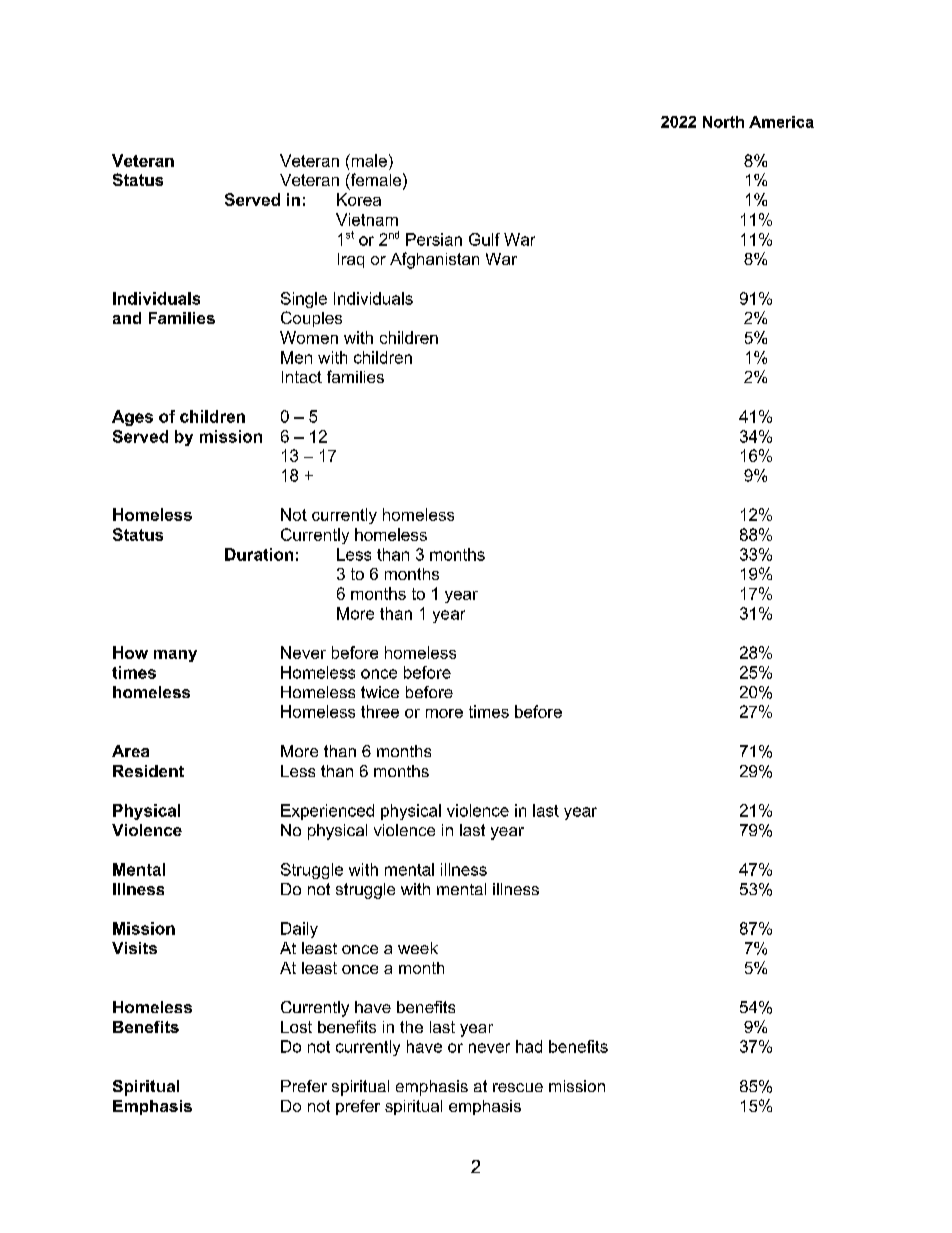  What do you see at coordinates (434, 239) in the image?
I see `Persian` at bounding box center [434, 239].
